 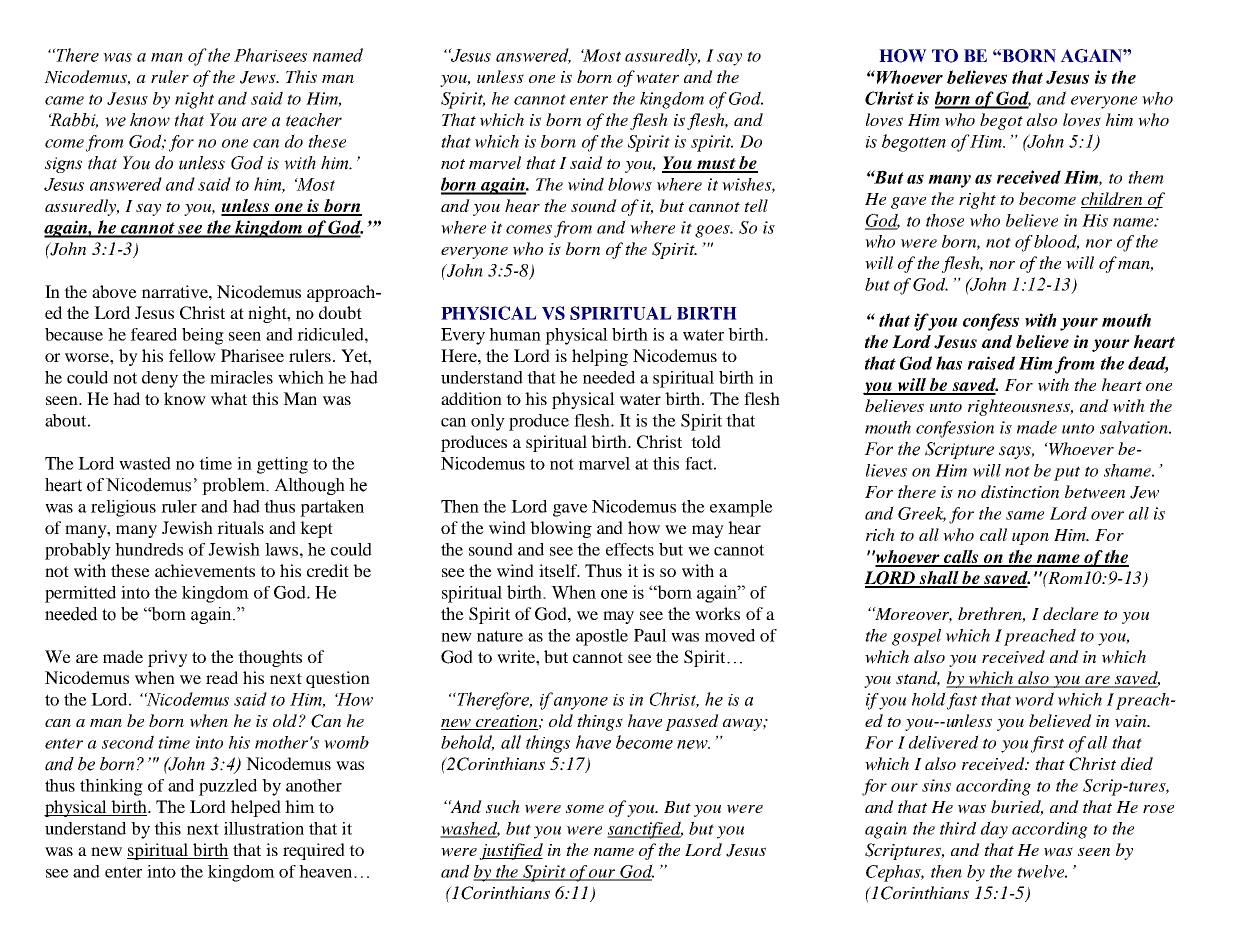 What do you see at coordinates (511, 851) in the screenshot?
I see `justified` at bounding box center [511, 851].
